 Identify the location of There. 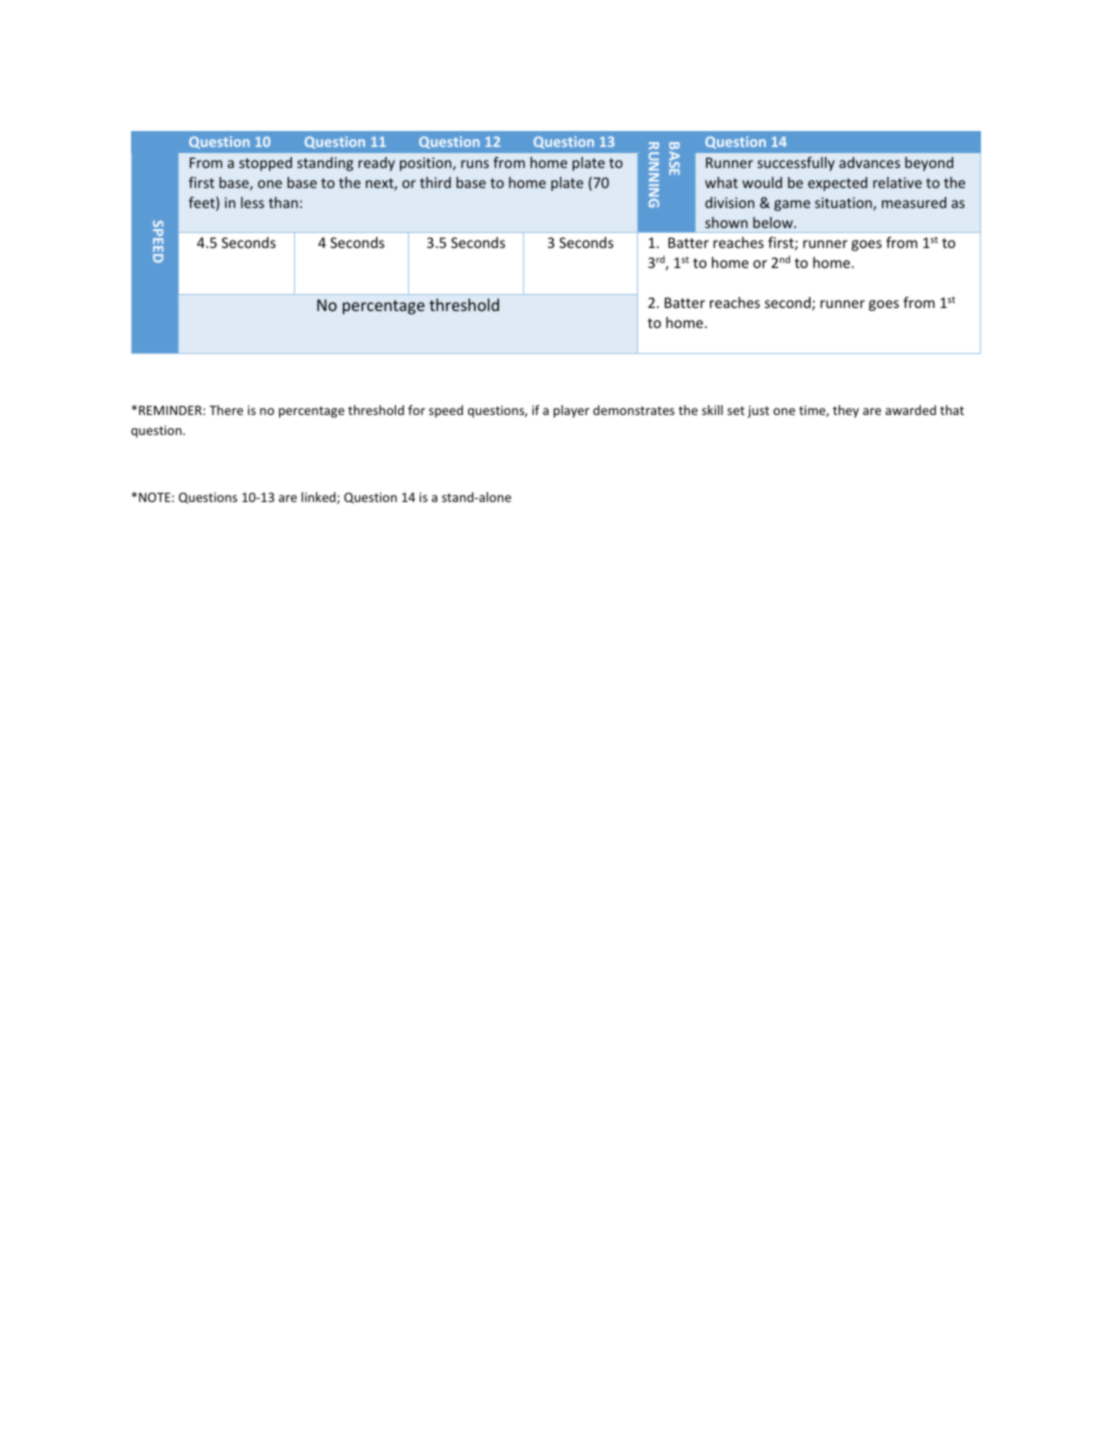
(226, 410).
